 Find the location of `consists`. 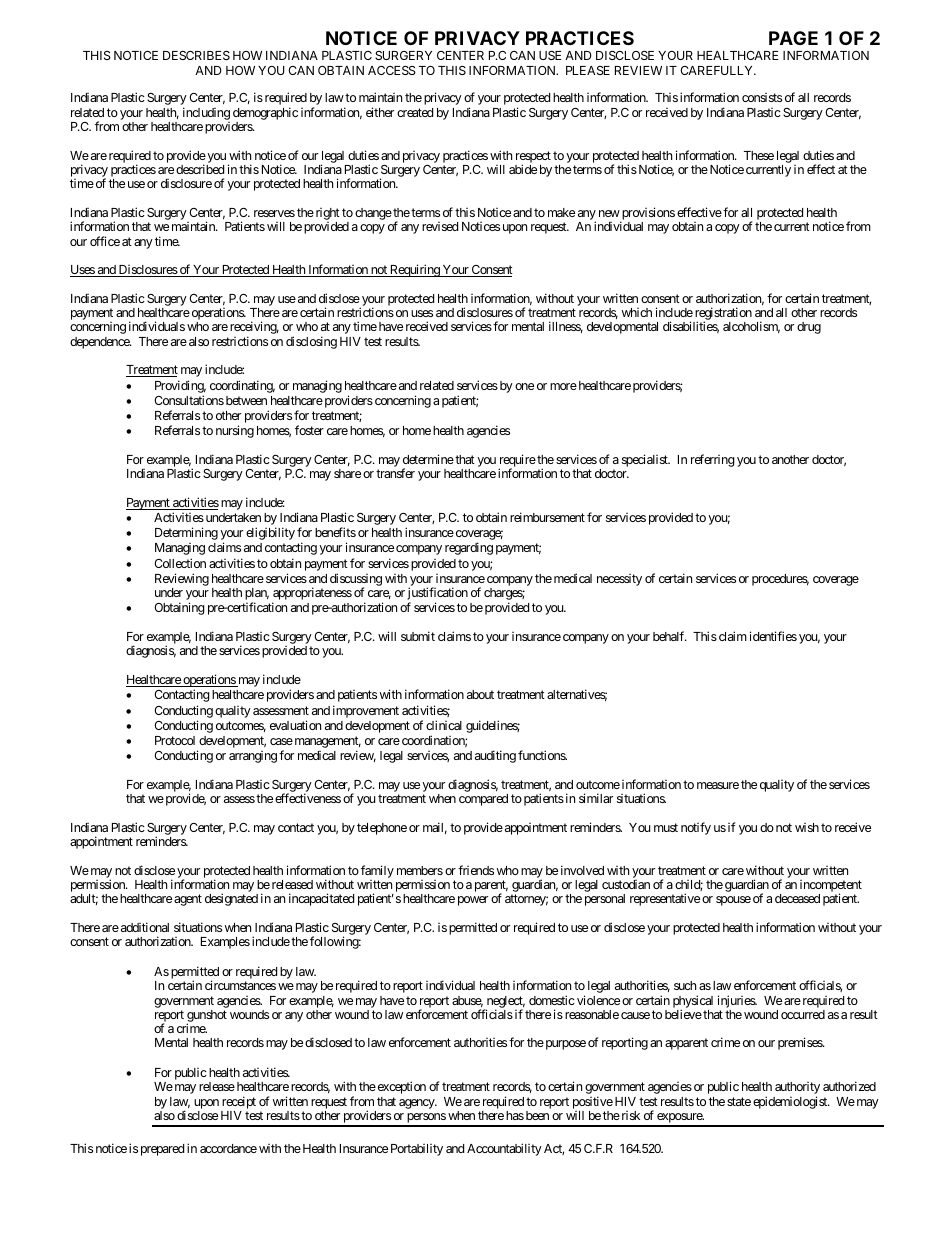

consists is located at coordinates (762, 97).
